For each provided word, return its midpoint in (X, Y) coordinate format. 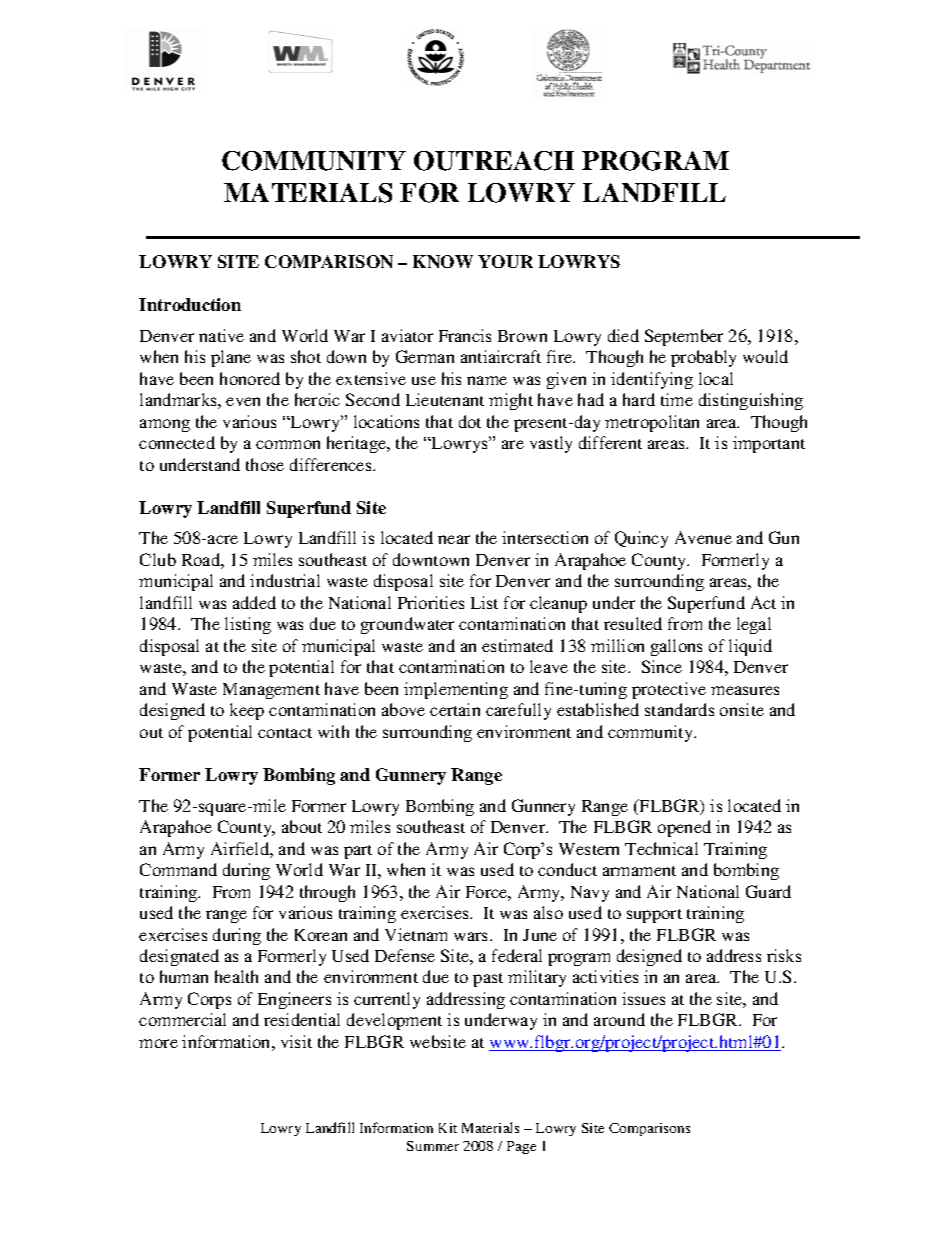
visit (296, 1041)
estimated (517, 645)
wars (472, 936)
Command (178, 869)
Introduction (190, 304)
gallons (676, 647)
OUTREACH (494, 161)
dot (470, 421)
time (677, 399)
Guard (768, 891)
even (243, 401)
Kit (448, 1128)
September (684, 337)
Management (271, 691)
